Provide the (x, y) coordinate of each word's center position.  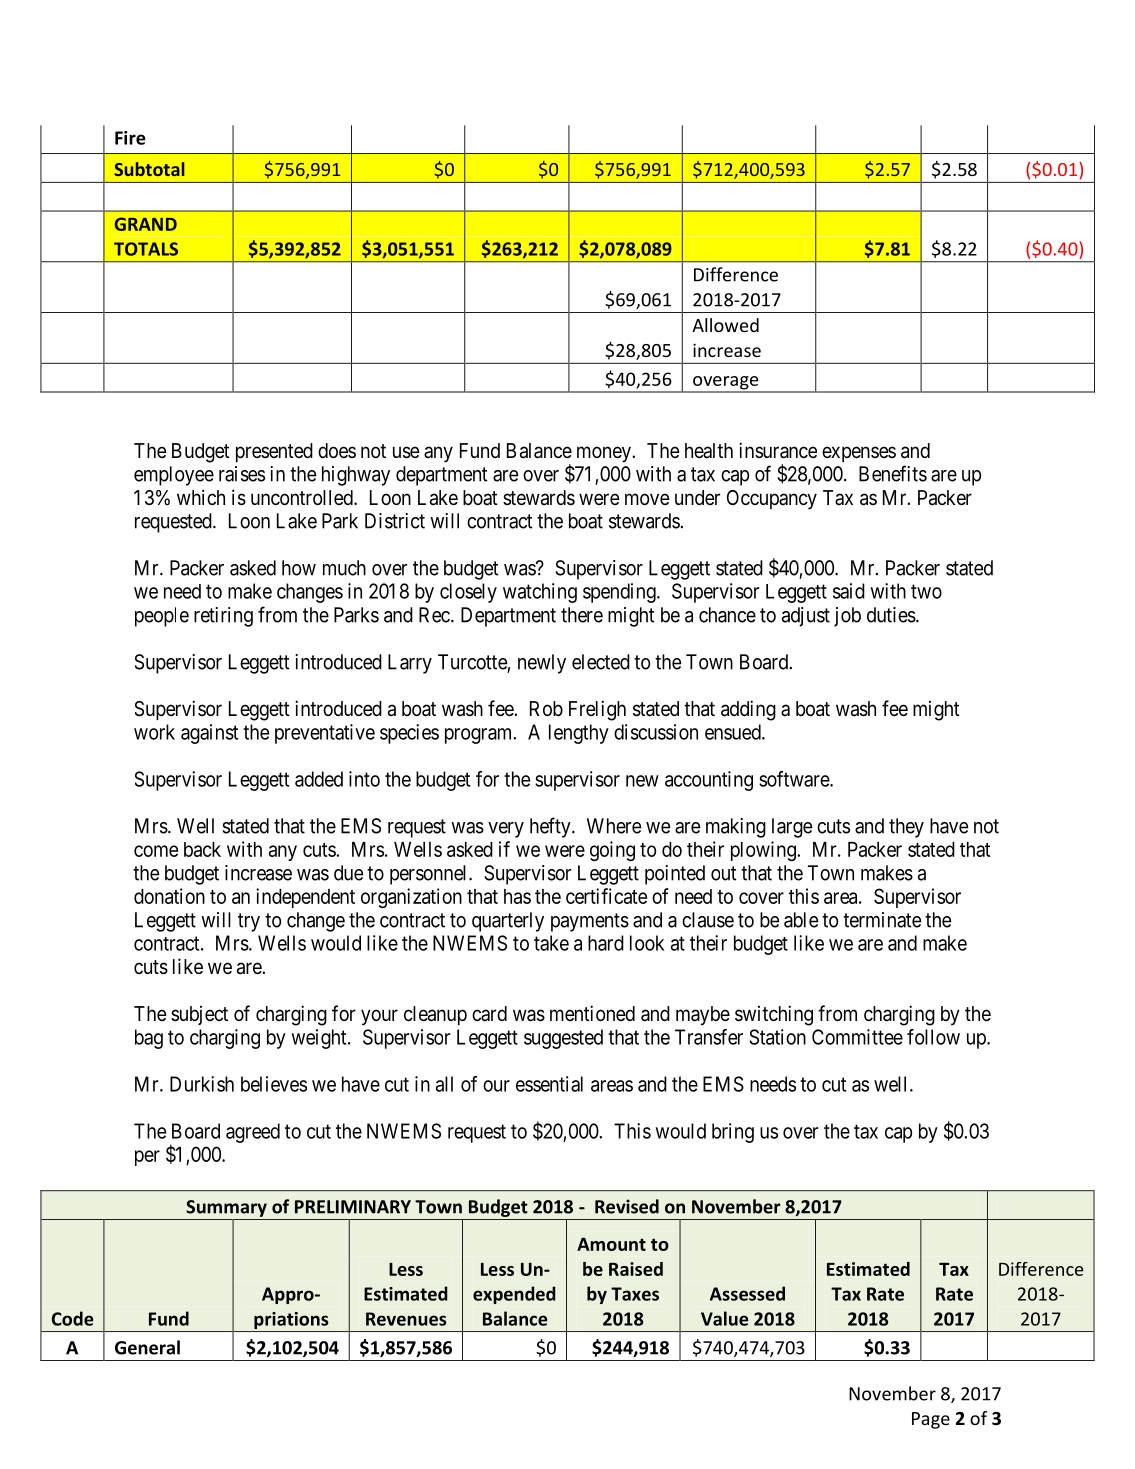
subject (199, 1015)
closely (468, 593)
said (849, 591)
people (162, 617)
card (489, 1014)
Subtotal (149, 169)
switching (774, 1015)
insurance (778, 450)
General (147, 1347)
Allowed (725, 325)
